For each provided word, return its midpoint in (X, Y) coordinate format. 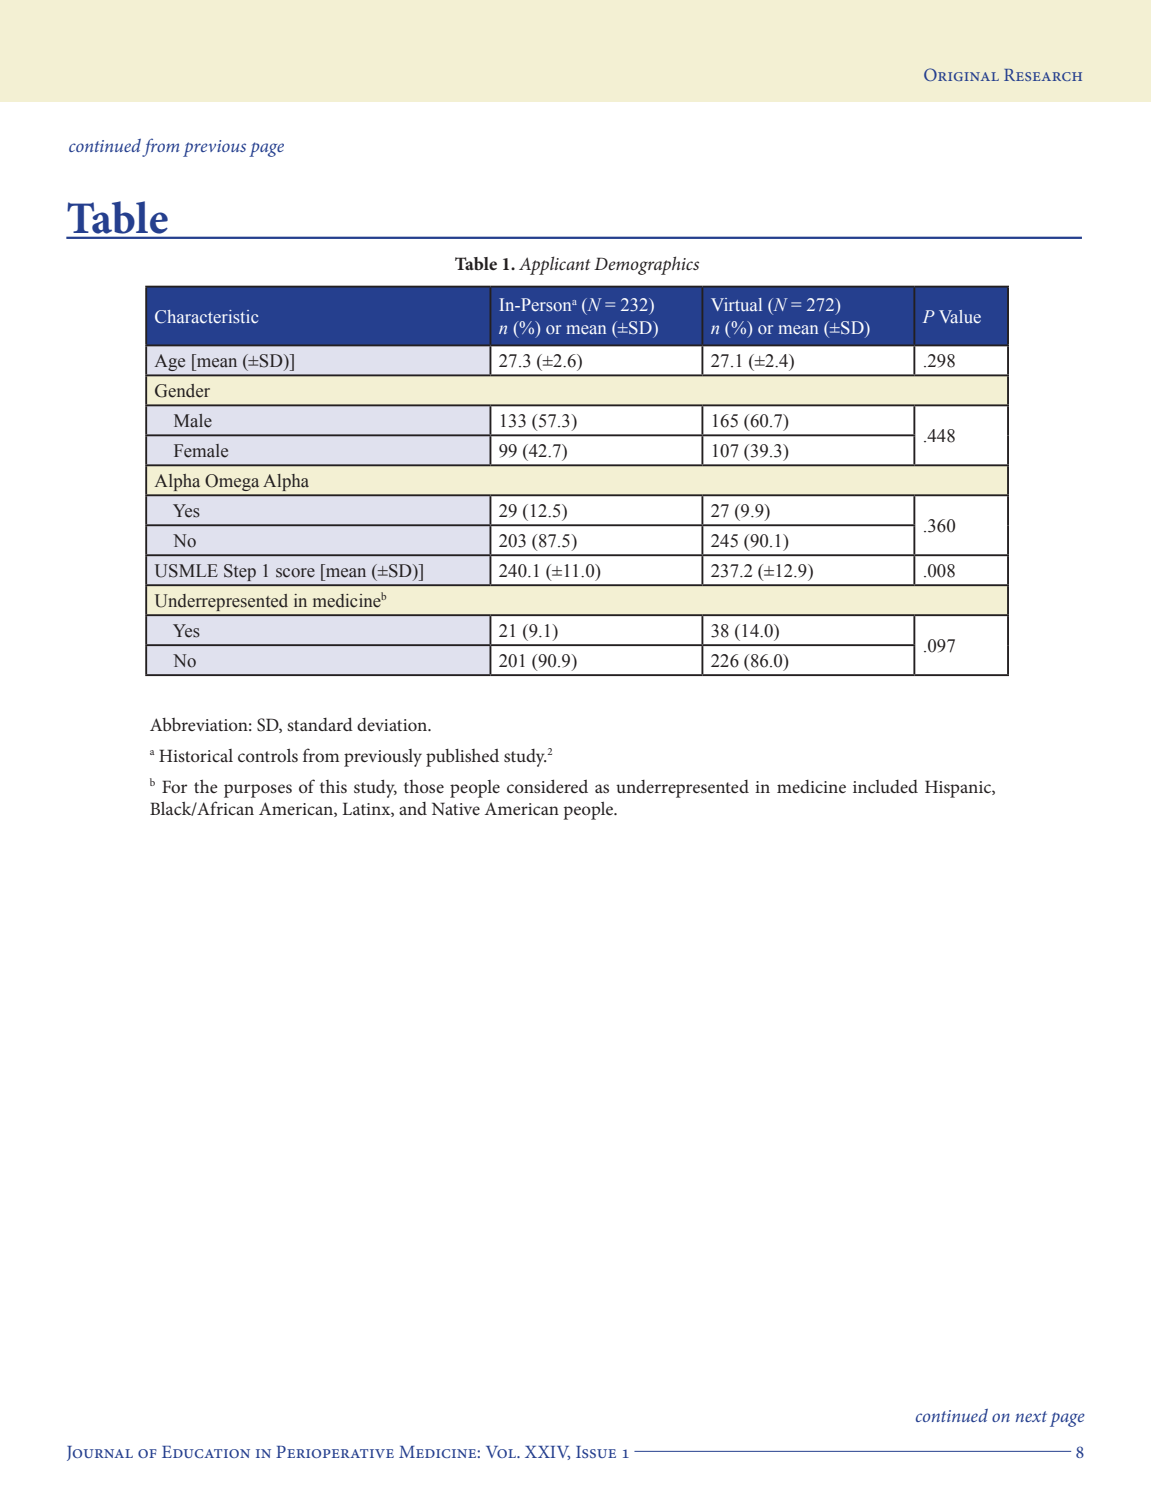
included (885, 786)
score (295, 573)
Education (206, 1452)
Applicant (555, 265)
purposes (258, 791)
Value (960, 317)
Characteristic (206, 317)
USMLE (186, 571)
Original (961, 74)
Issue (596, 1452)
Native (456, 808)
